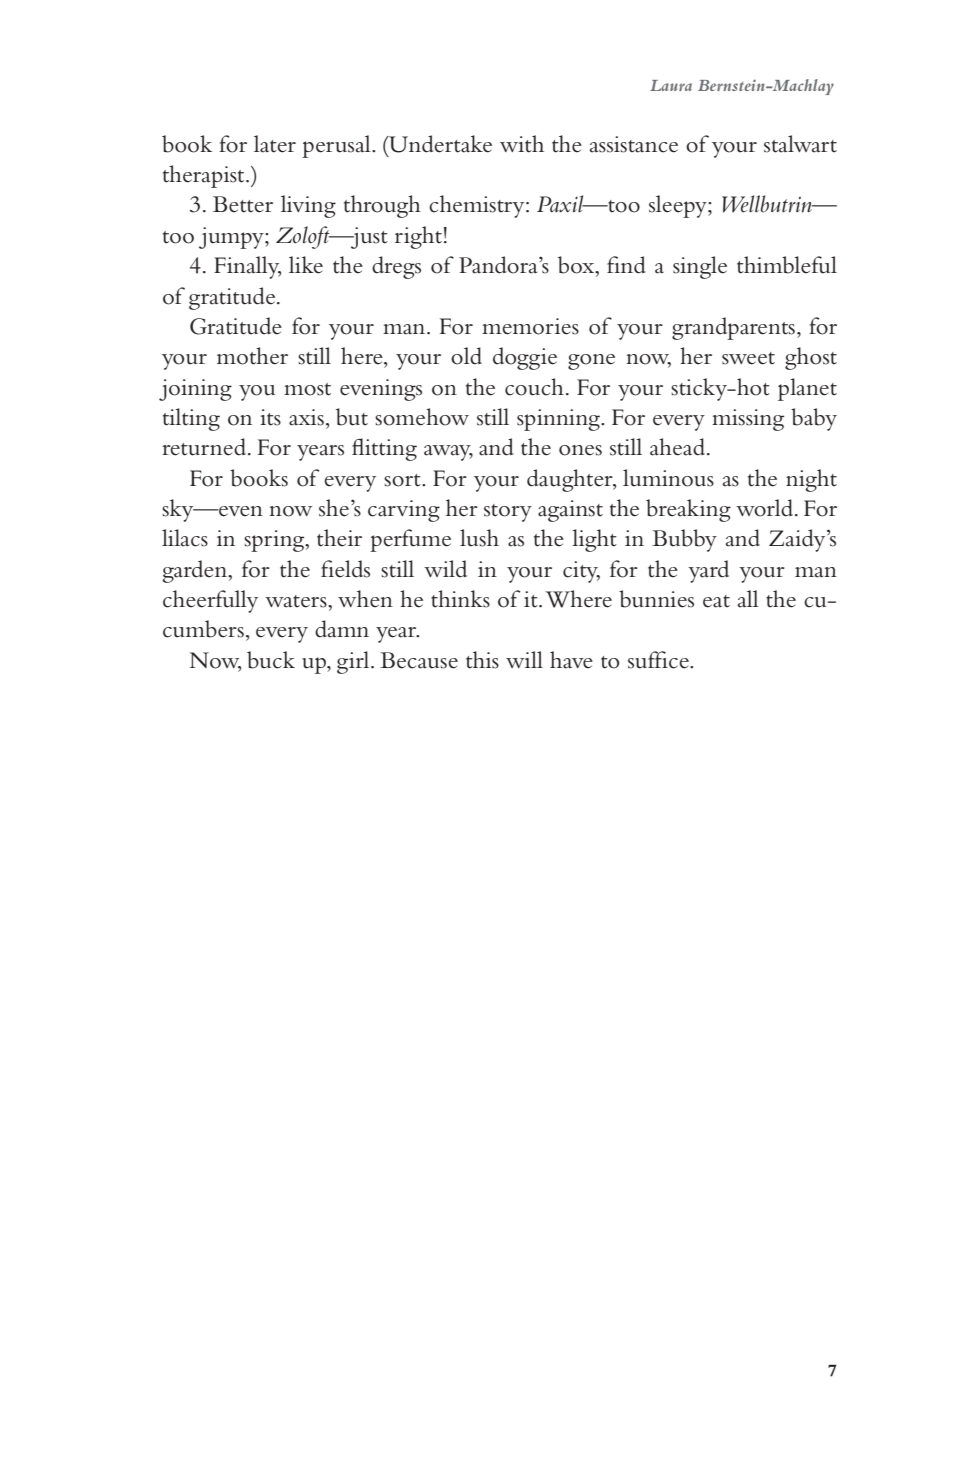  What do you see at coordinates (275, 144) in the document?
I see `later` at bounding box center [275, 144].
